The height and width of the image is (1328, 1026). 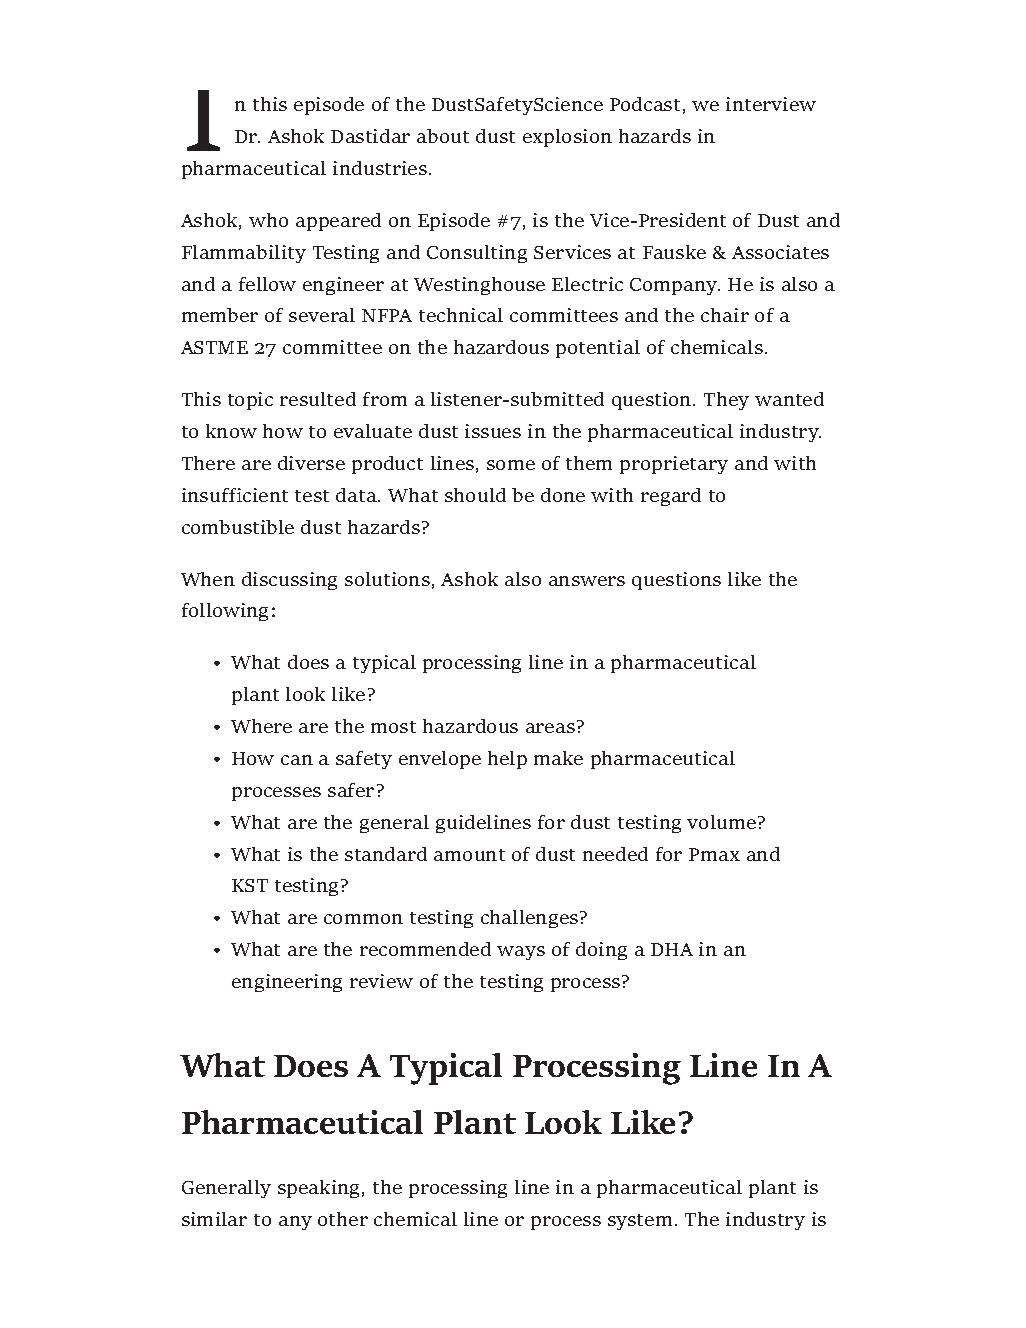 I want to click on who, so click(x=268, y=220).
